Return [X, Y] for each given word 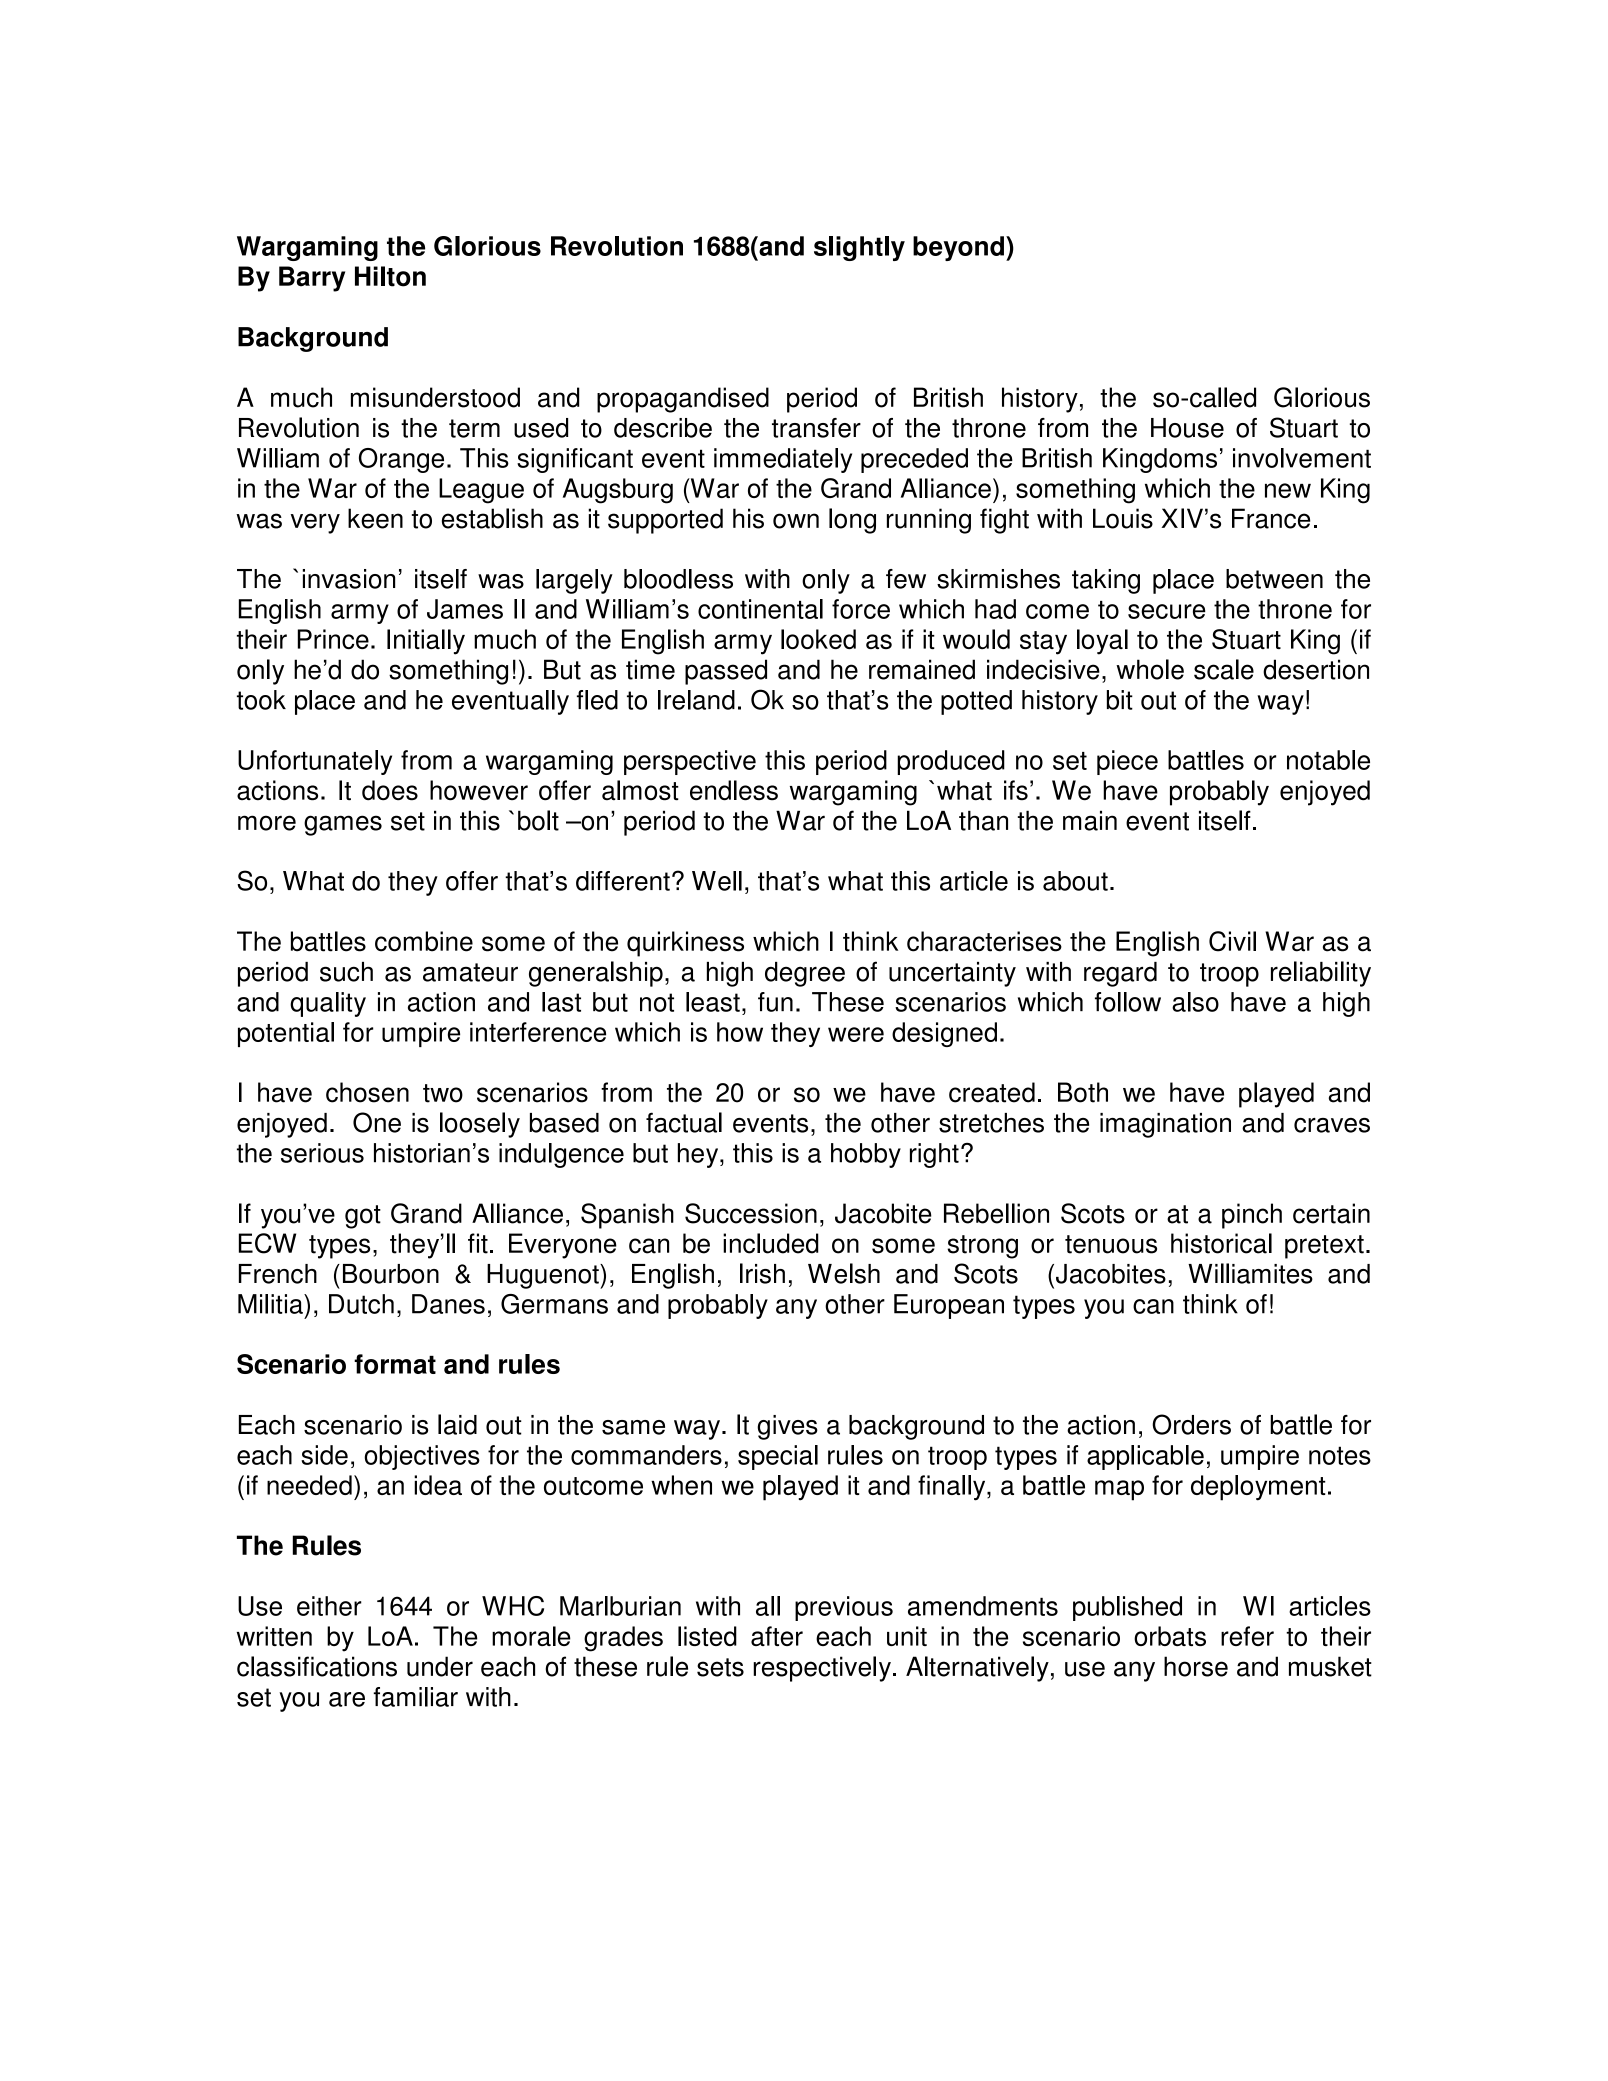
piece [1127, 762]
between [1274, 579]
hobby [866, 1155]
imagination [1165, 1125]
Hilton [390, 276]
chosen [367, 1092]
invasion [349, 579]
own [796, 521]
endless [734, 790]
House [1187, 428]
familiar [415, 1697]
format [395, 1364]
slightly [859, 248]
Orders [1191, 1424]
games [343, 825]
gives [787, 1427]
